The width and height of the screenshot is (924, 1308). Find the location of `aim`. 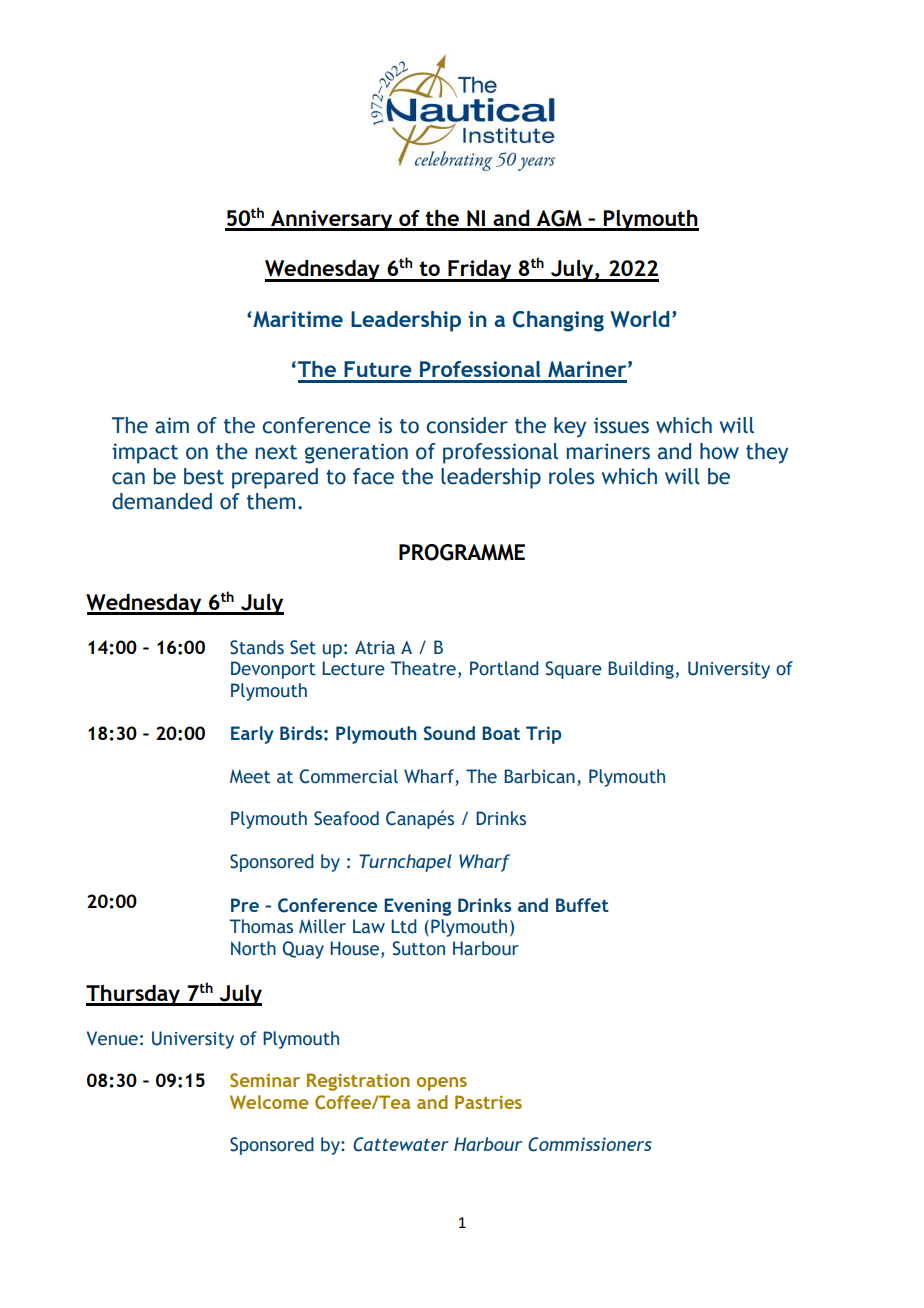

aim is located at coordinates (172, 425).
